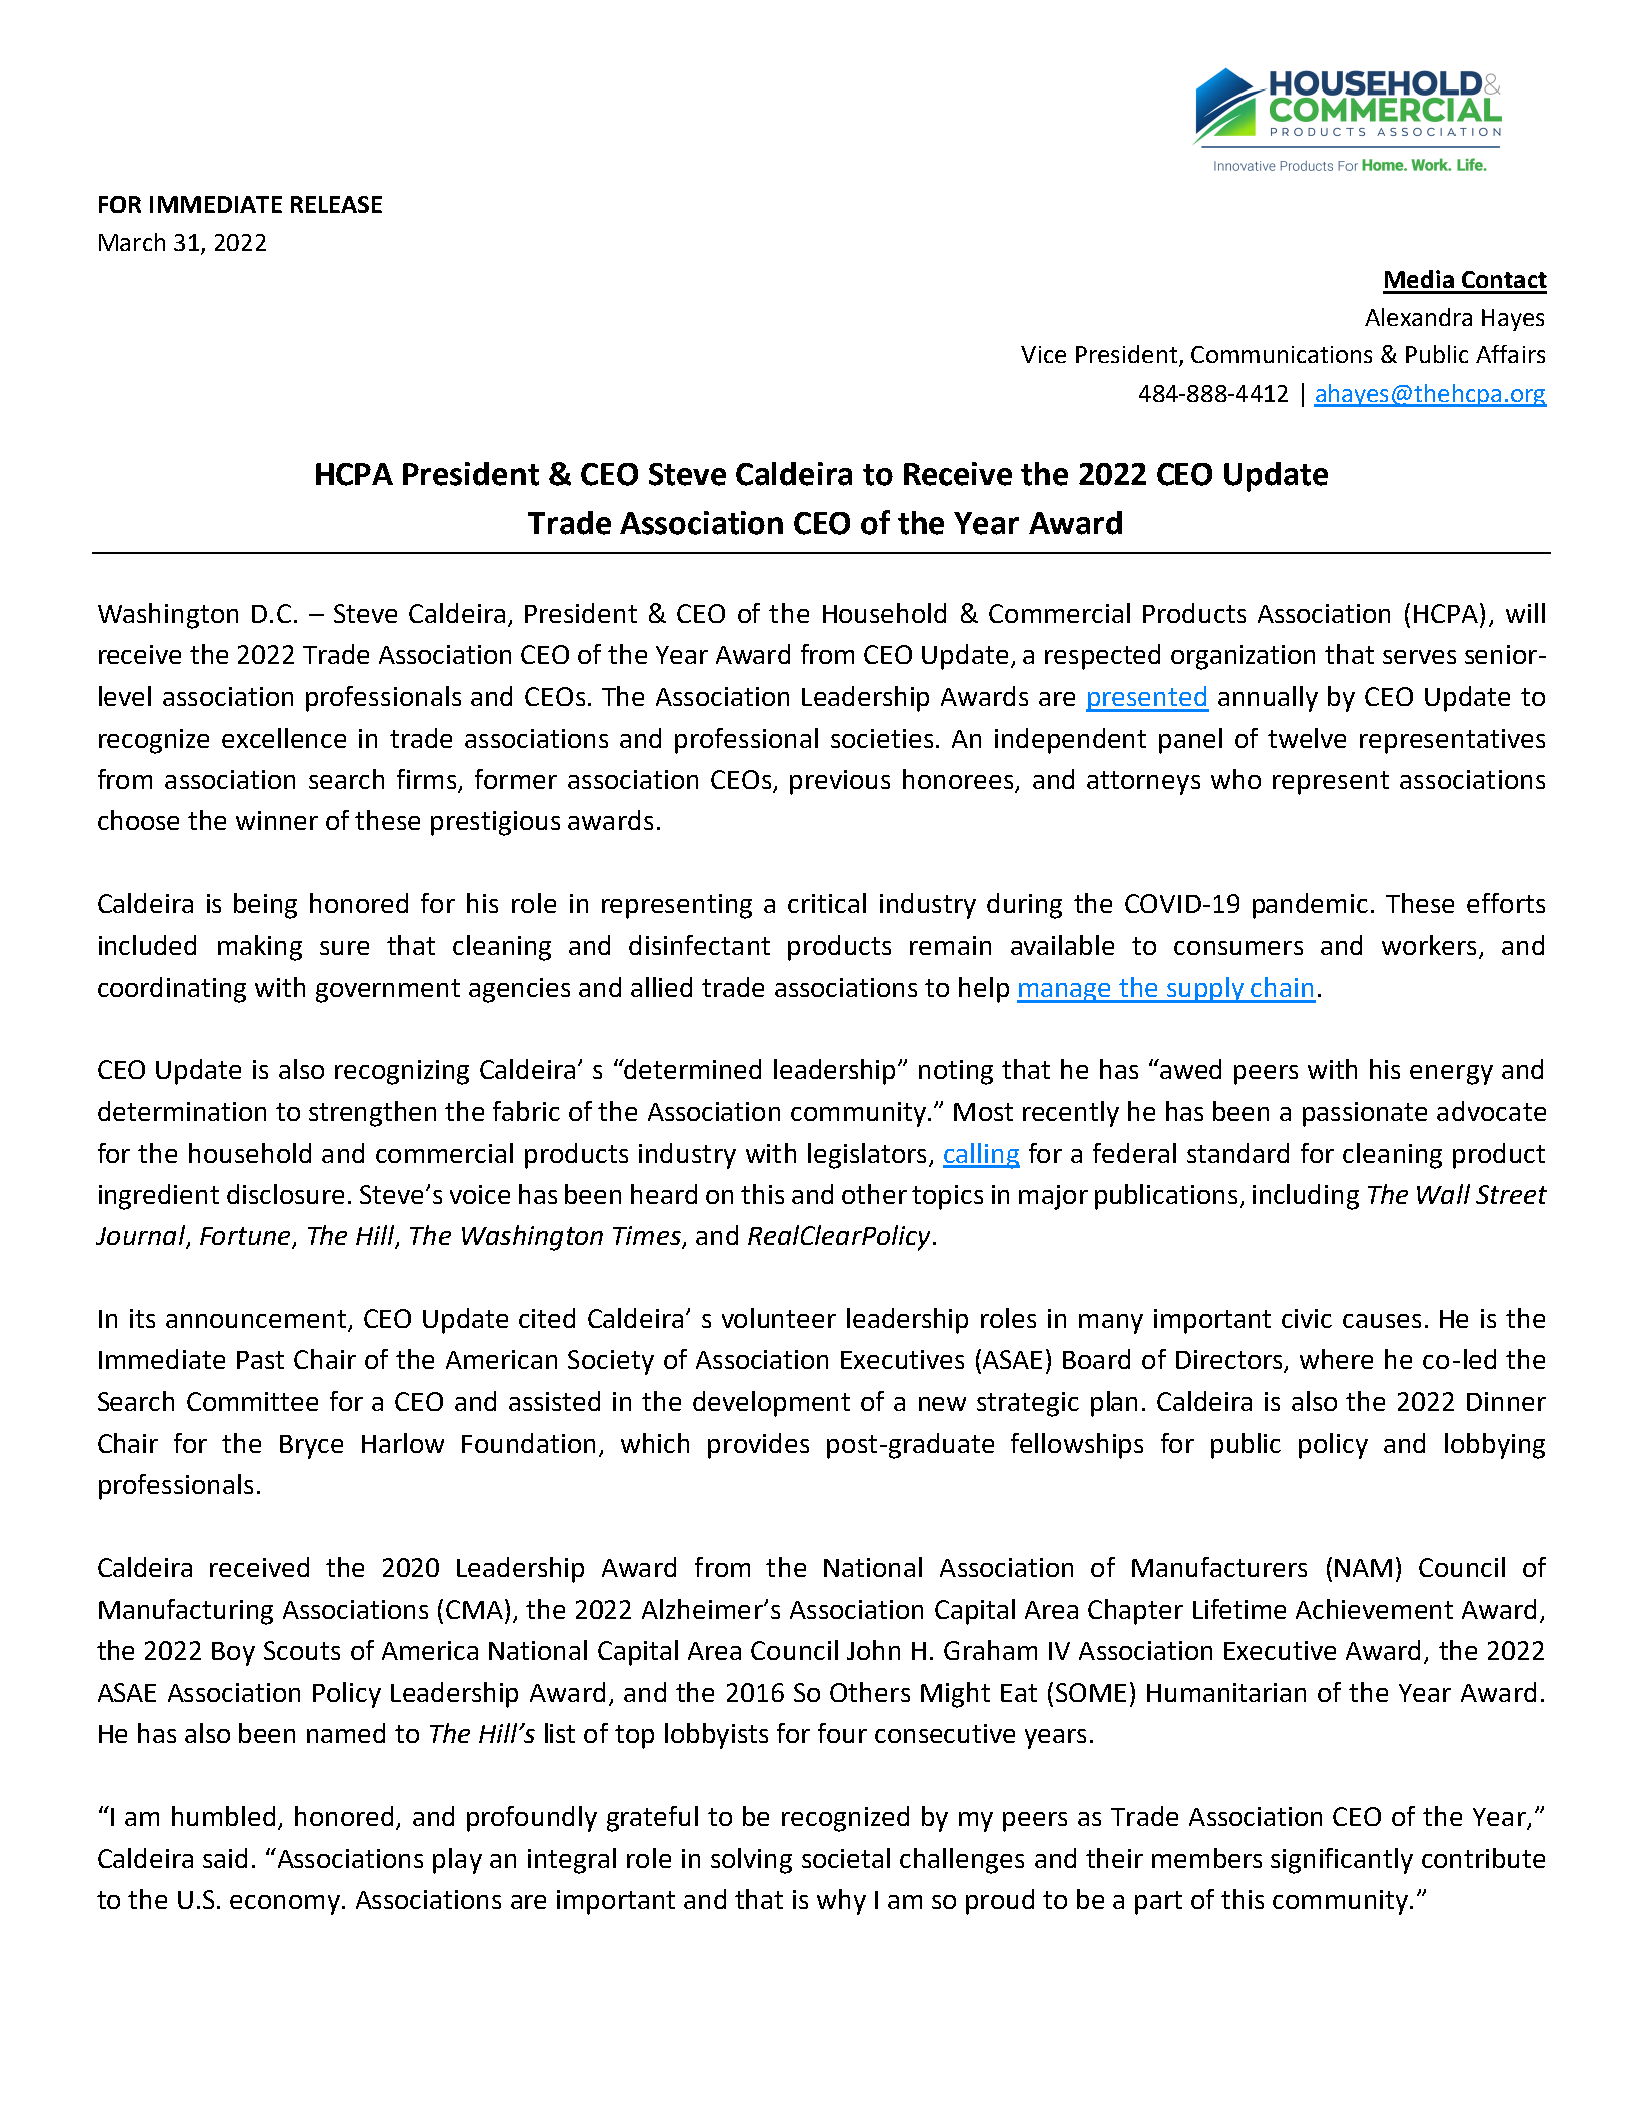 The height and width of the screenshot is (2127, 1643). Describe the element at coordinates (402, 1072) in the screenshot. I see `recognizing` at that location.
